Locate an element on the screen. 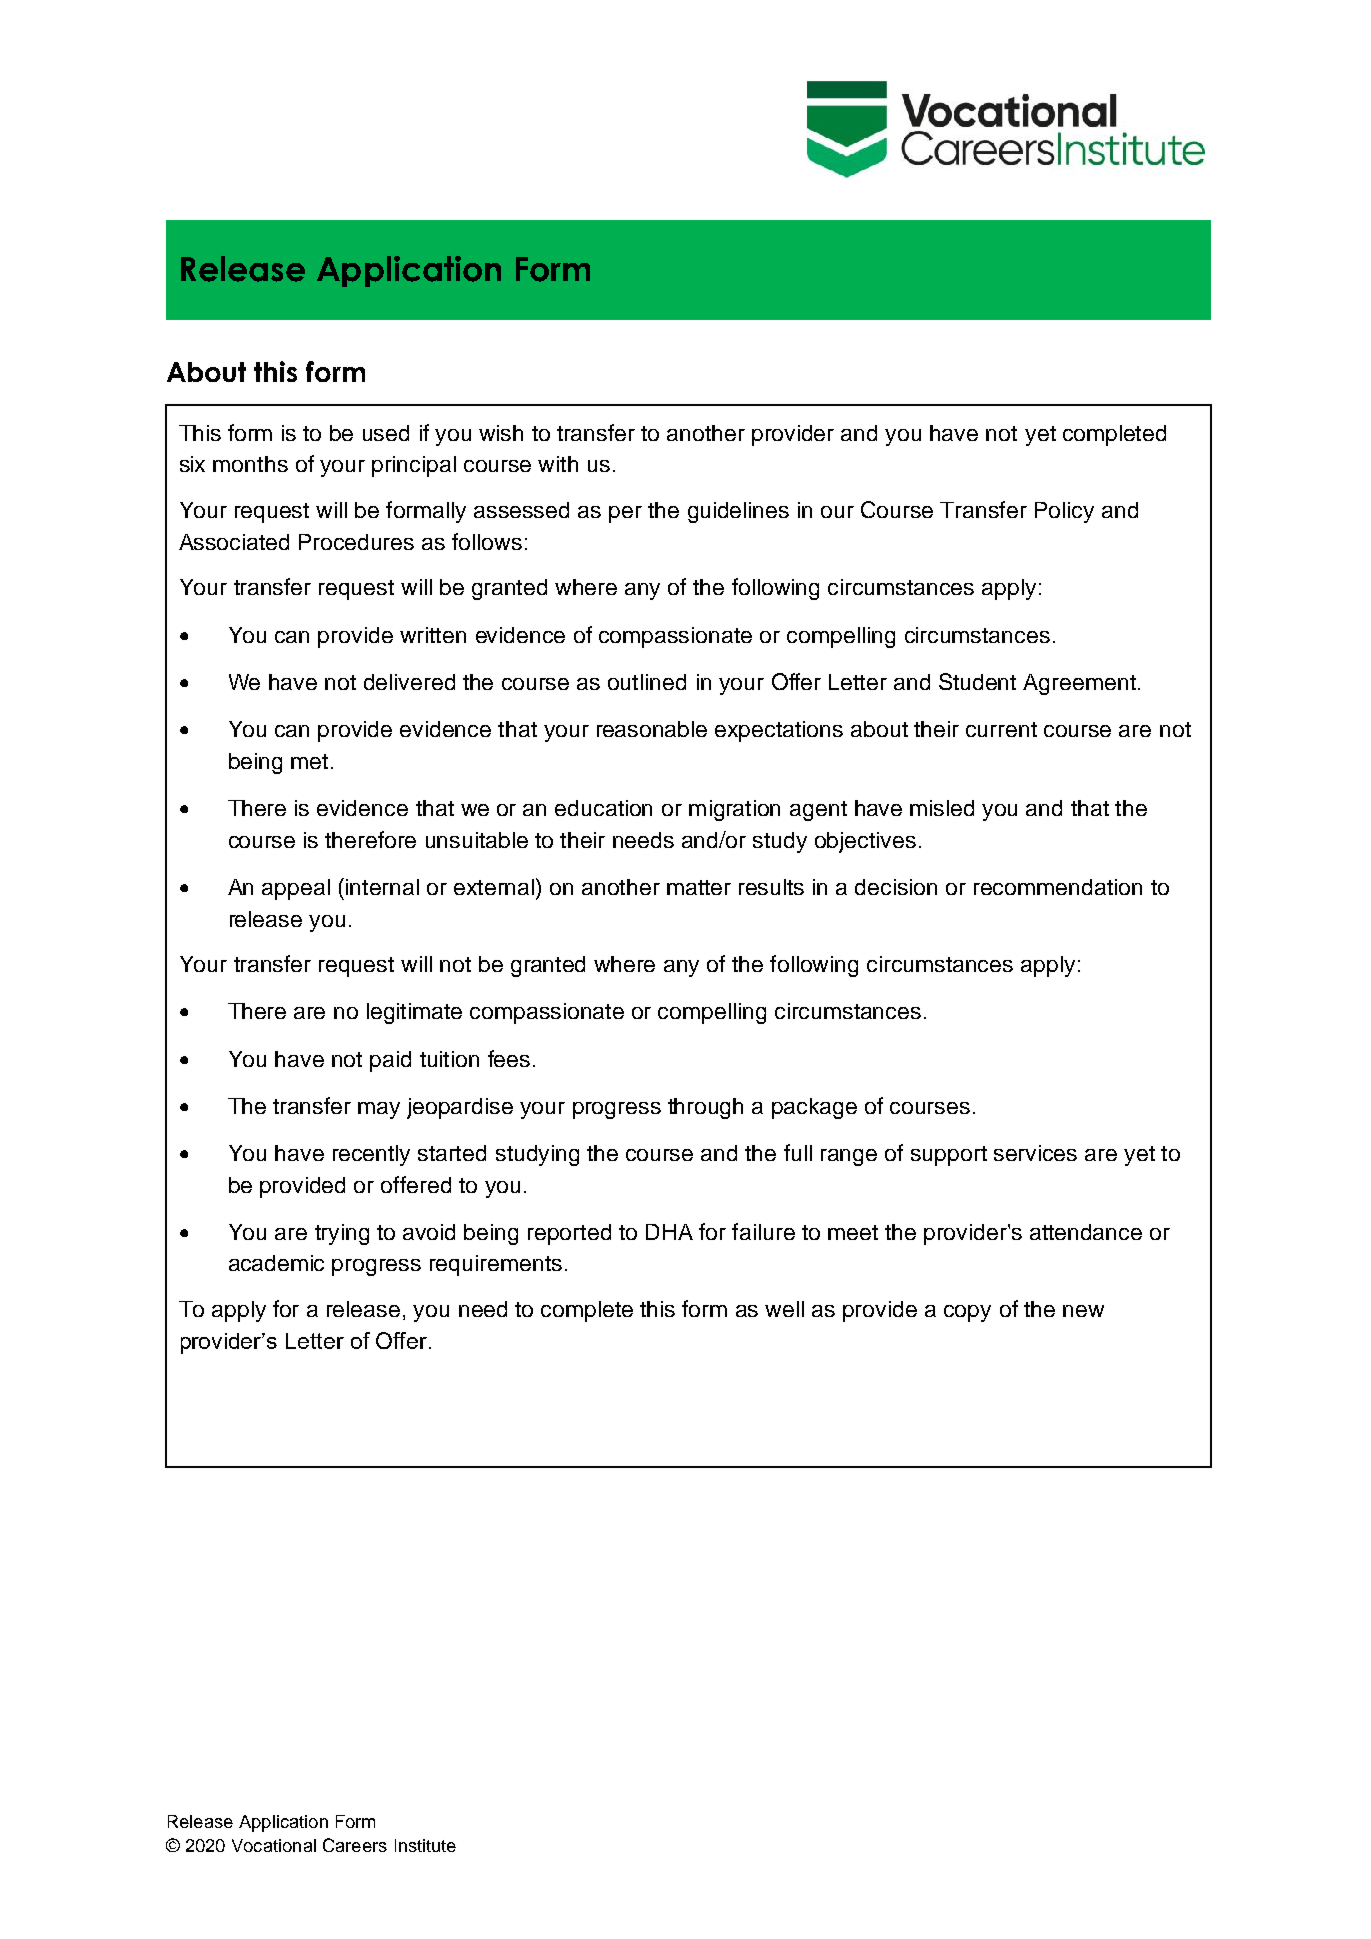 Image resolution: width=1371 pixels, height=1939 pixels. copy is located at coordinates (967, 1313).
